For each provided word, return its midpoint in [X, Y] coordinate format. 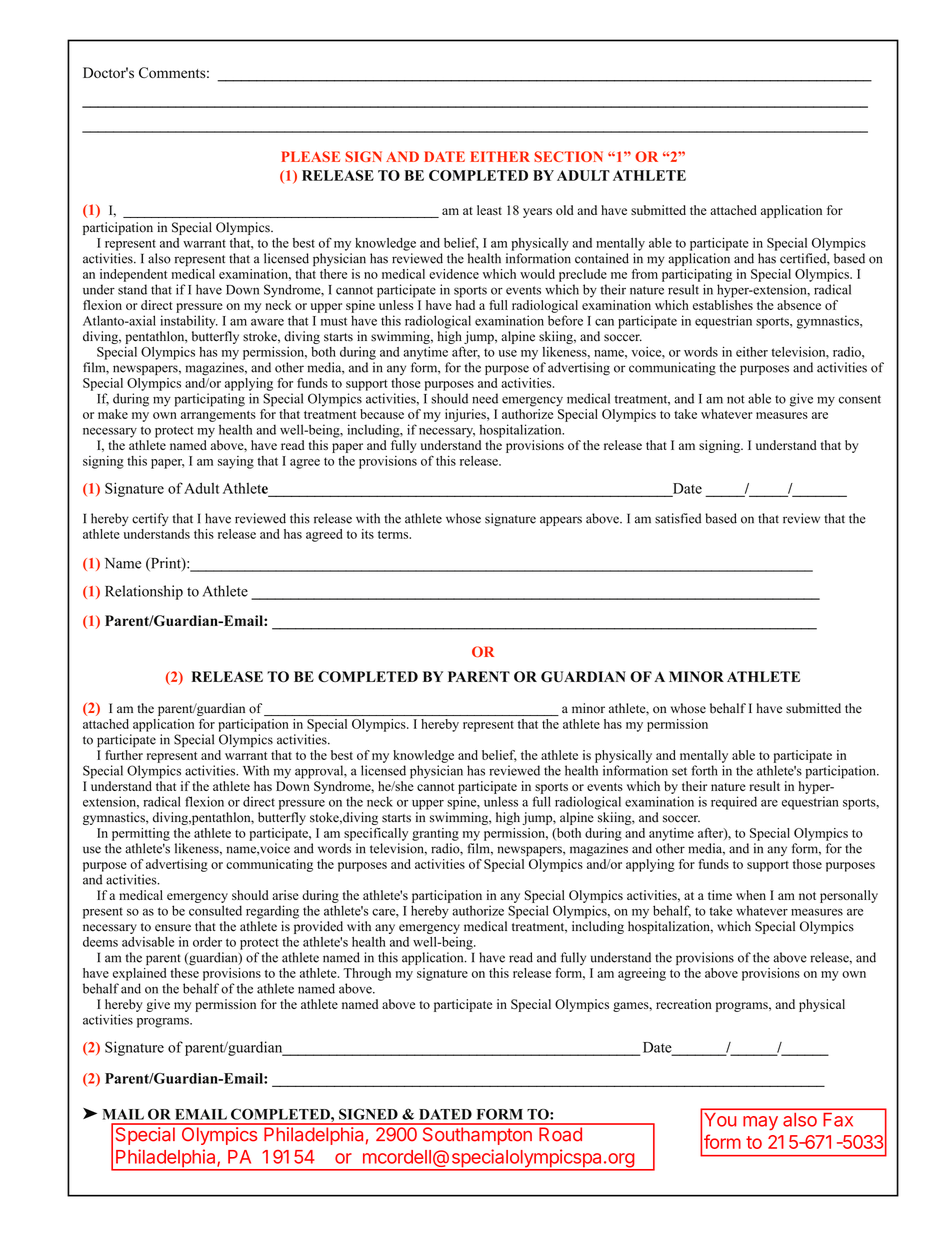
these [184, 971]
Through [367, 974]
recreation [684, 1004]
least [489, 210]
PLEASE [310, 156]
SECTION [568, 156]
